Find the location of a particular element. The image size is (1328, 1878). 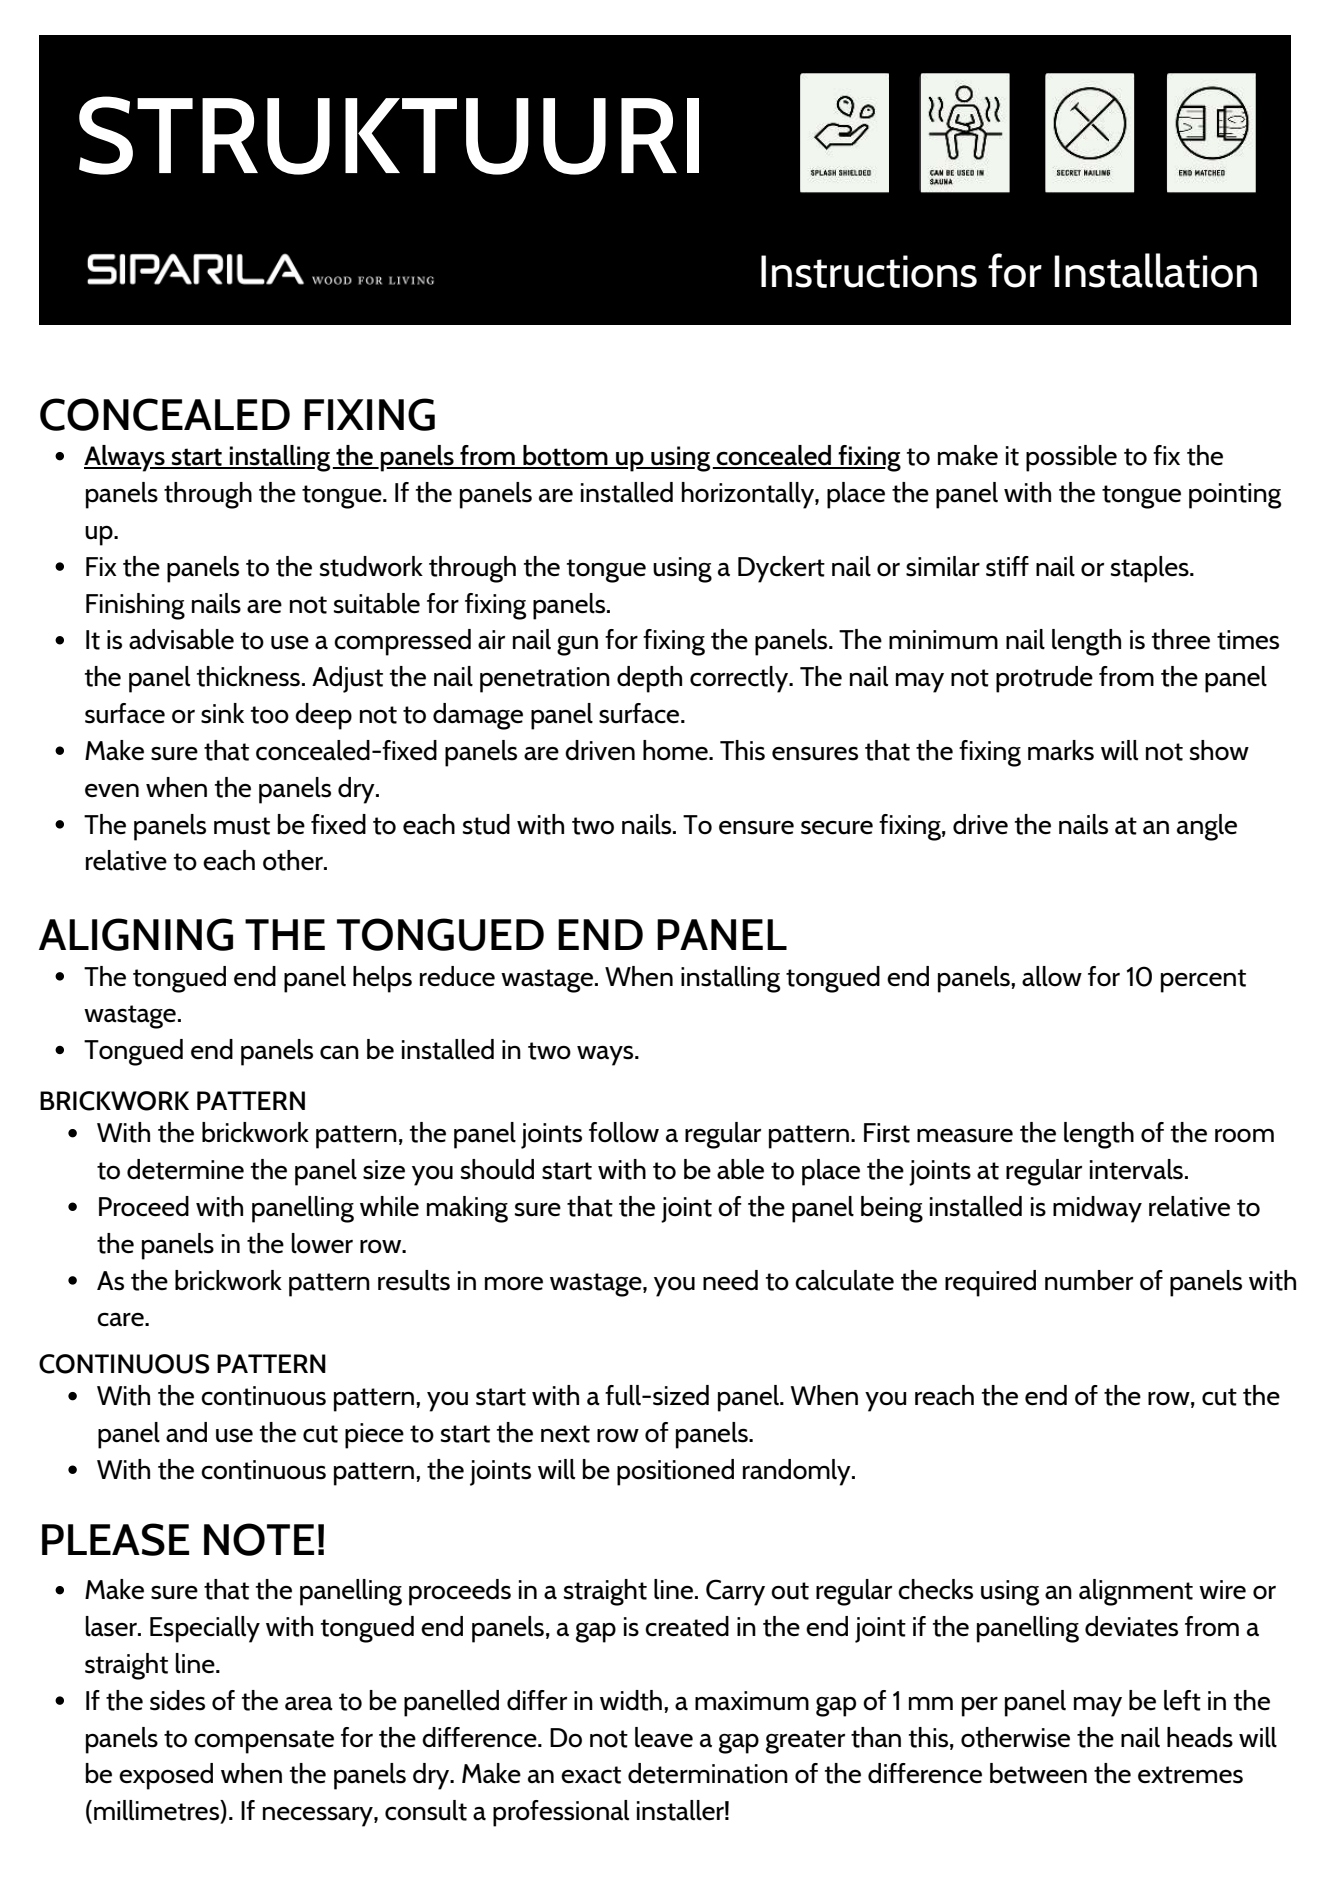

Instructions is located at coordinates (869, 271).
